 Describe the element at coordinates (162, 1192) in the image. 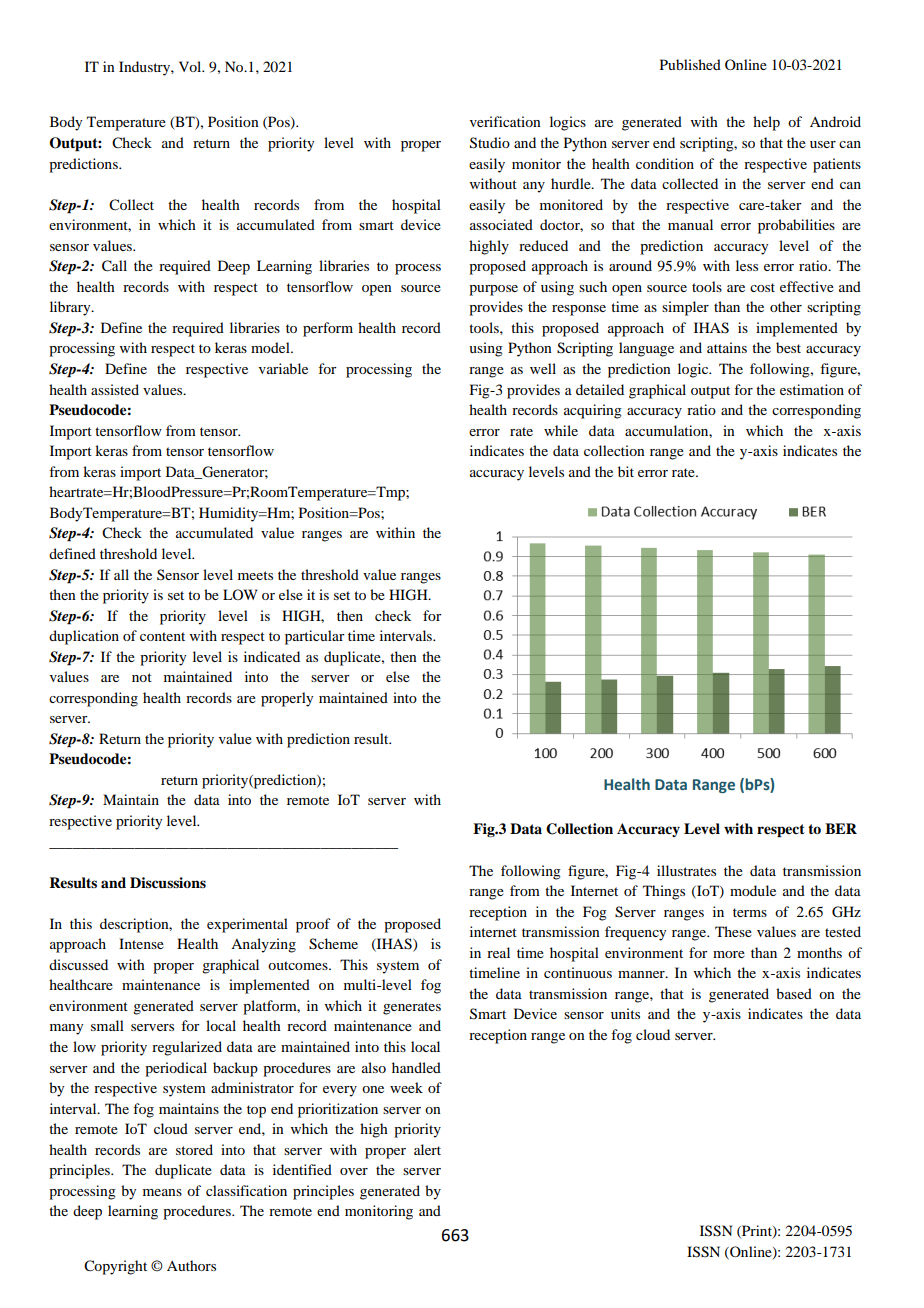

I see `means` at that location.
